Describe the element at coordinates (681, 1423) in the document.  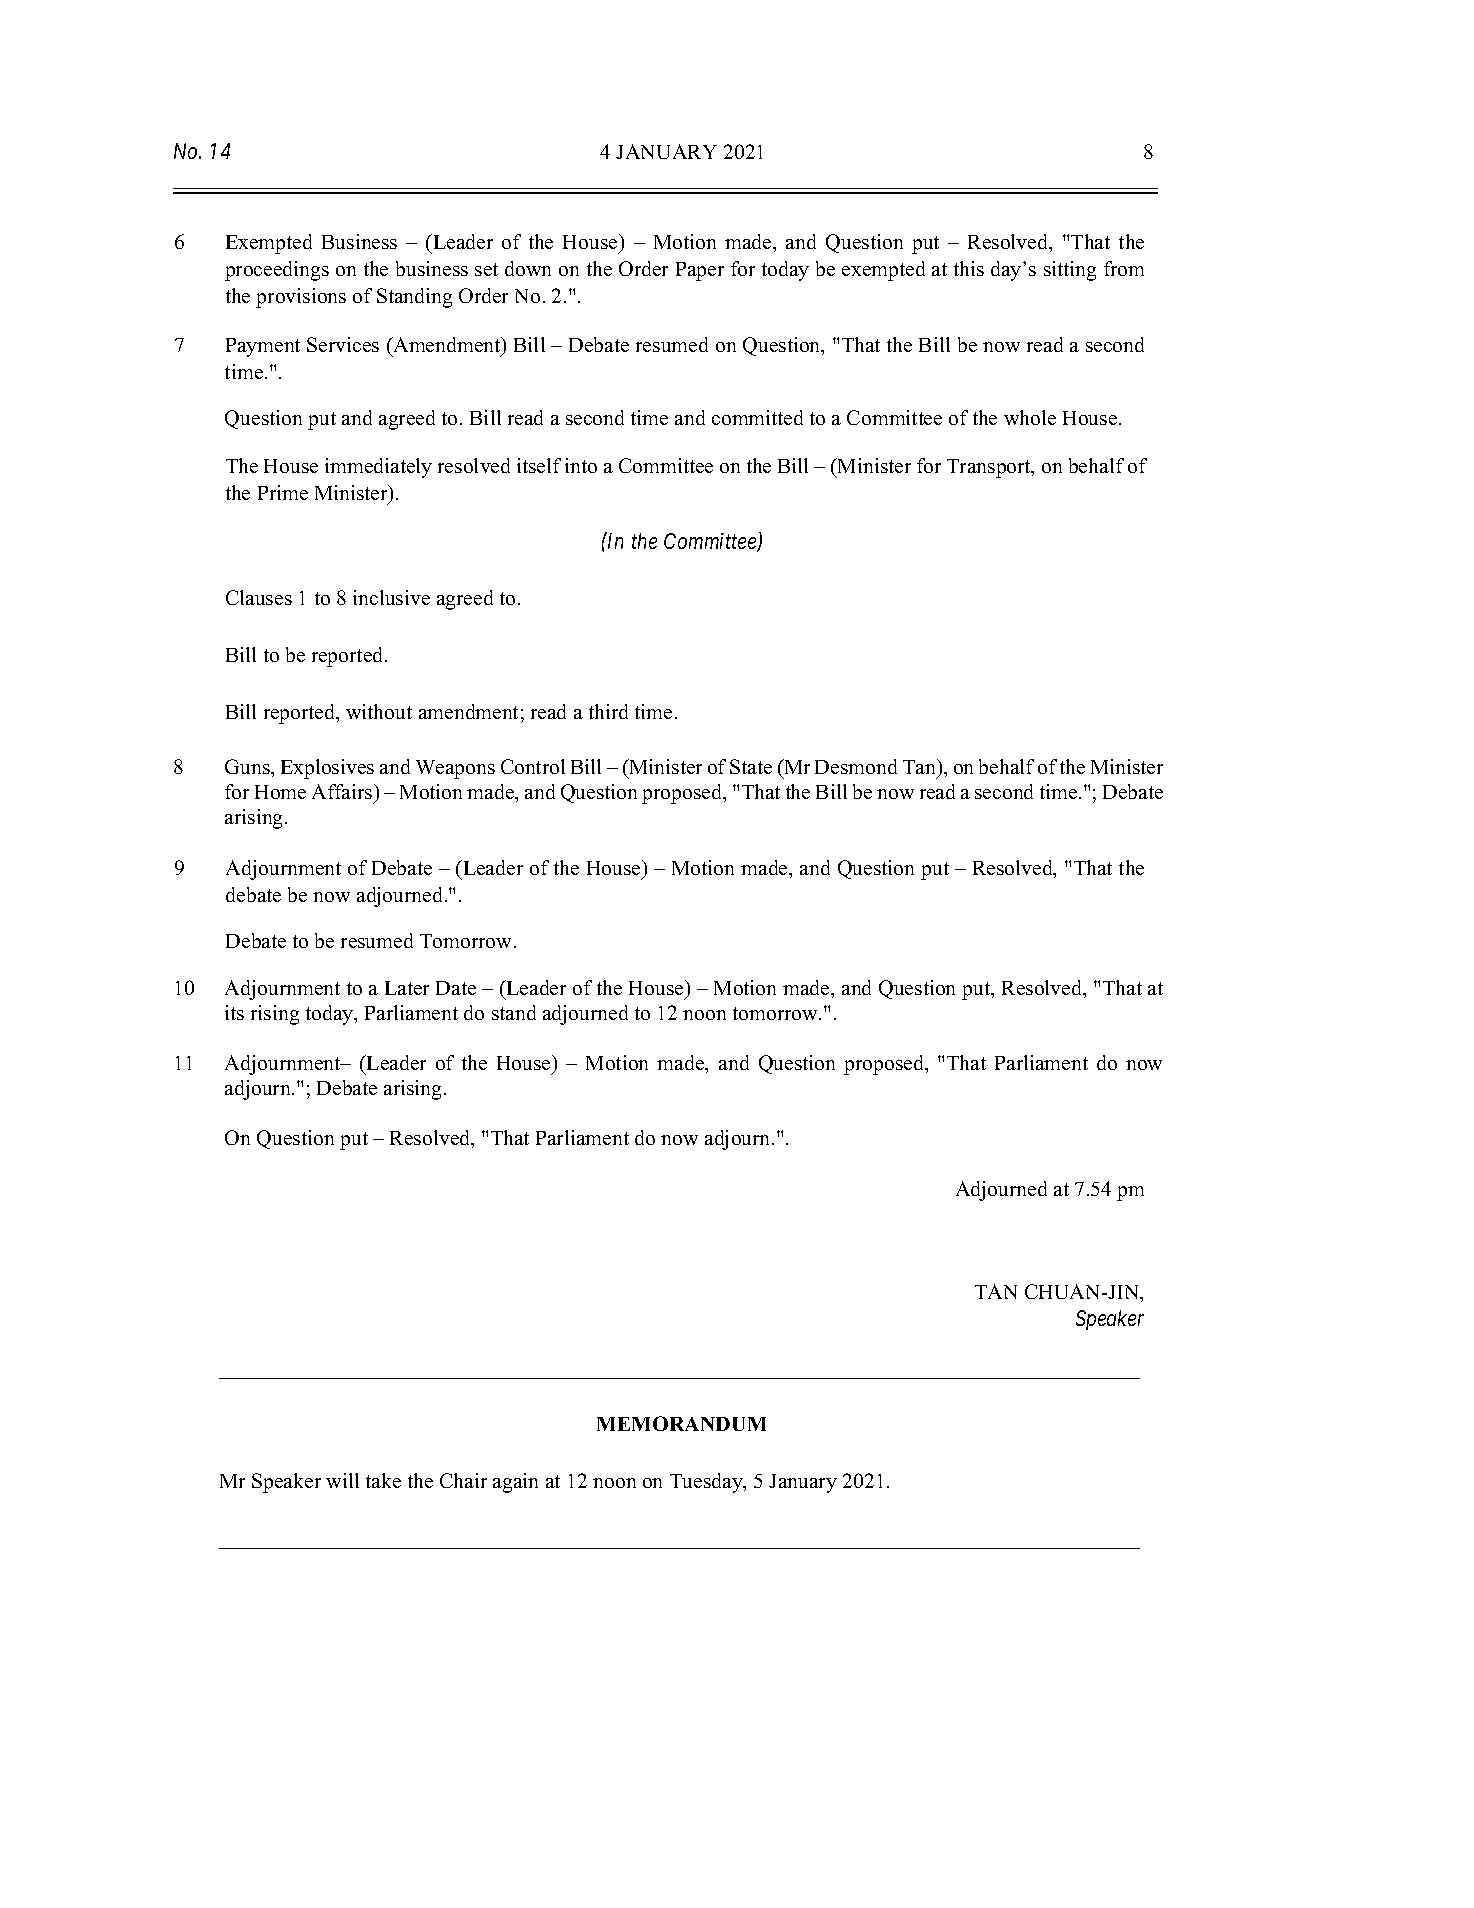
I see `MEMORANDUM` at that location.
